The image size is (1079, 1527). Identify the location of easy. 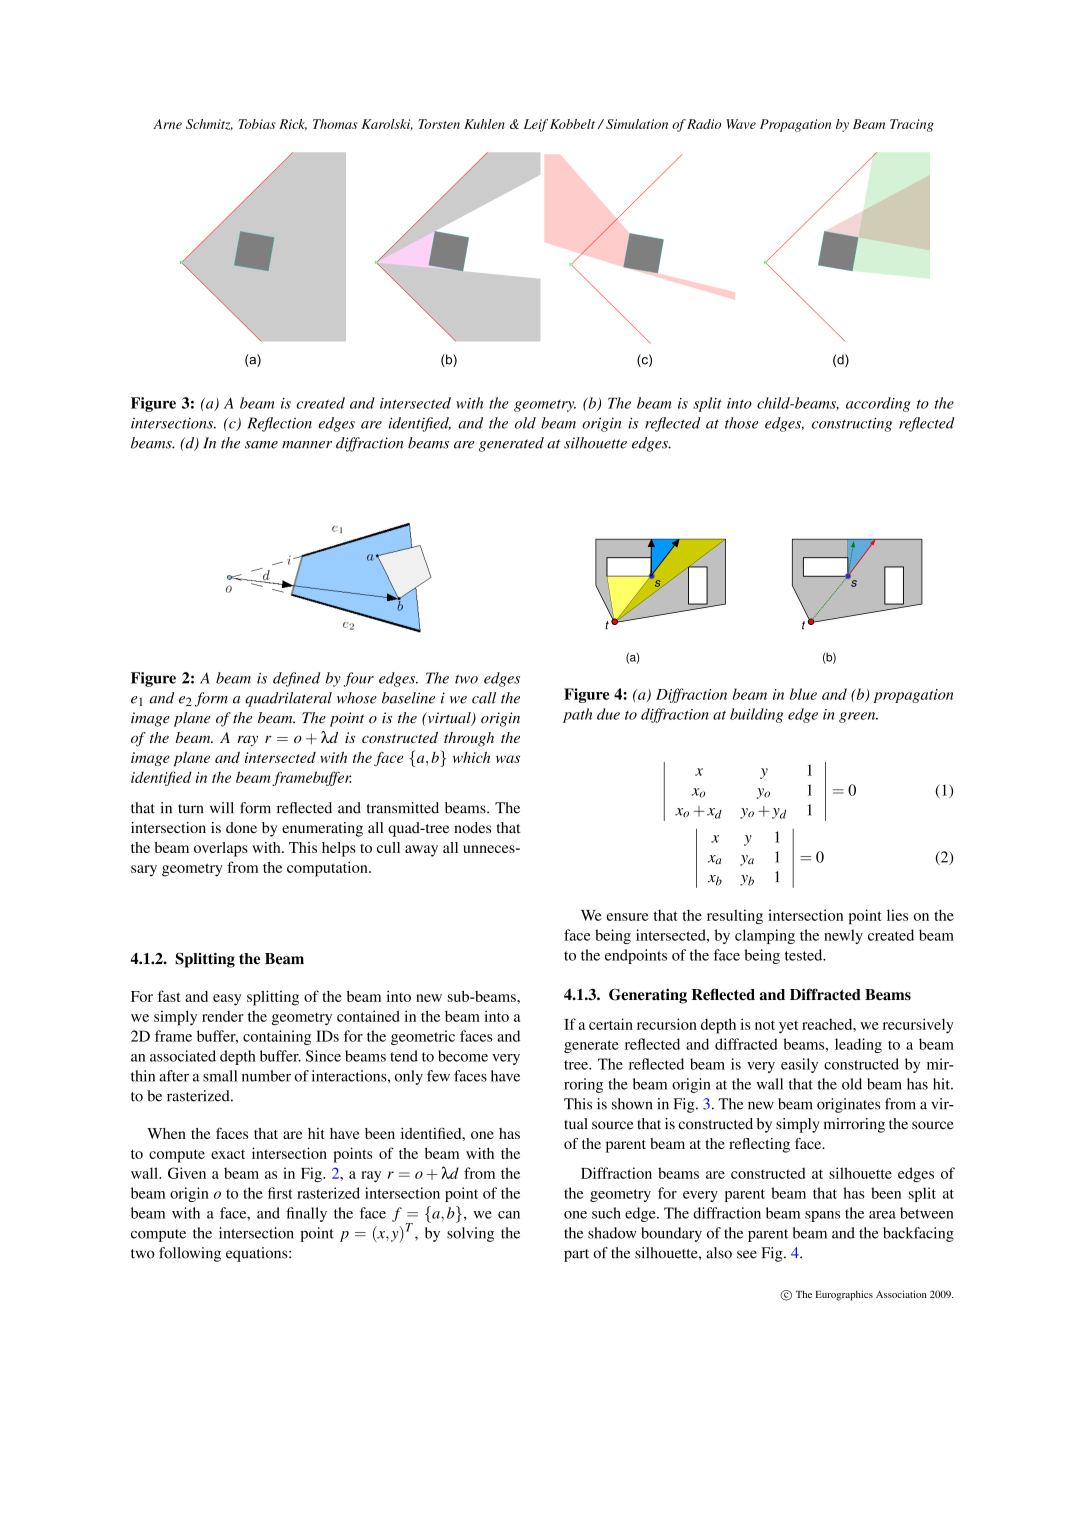
(227, 1000).
